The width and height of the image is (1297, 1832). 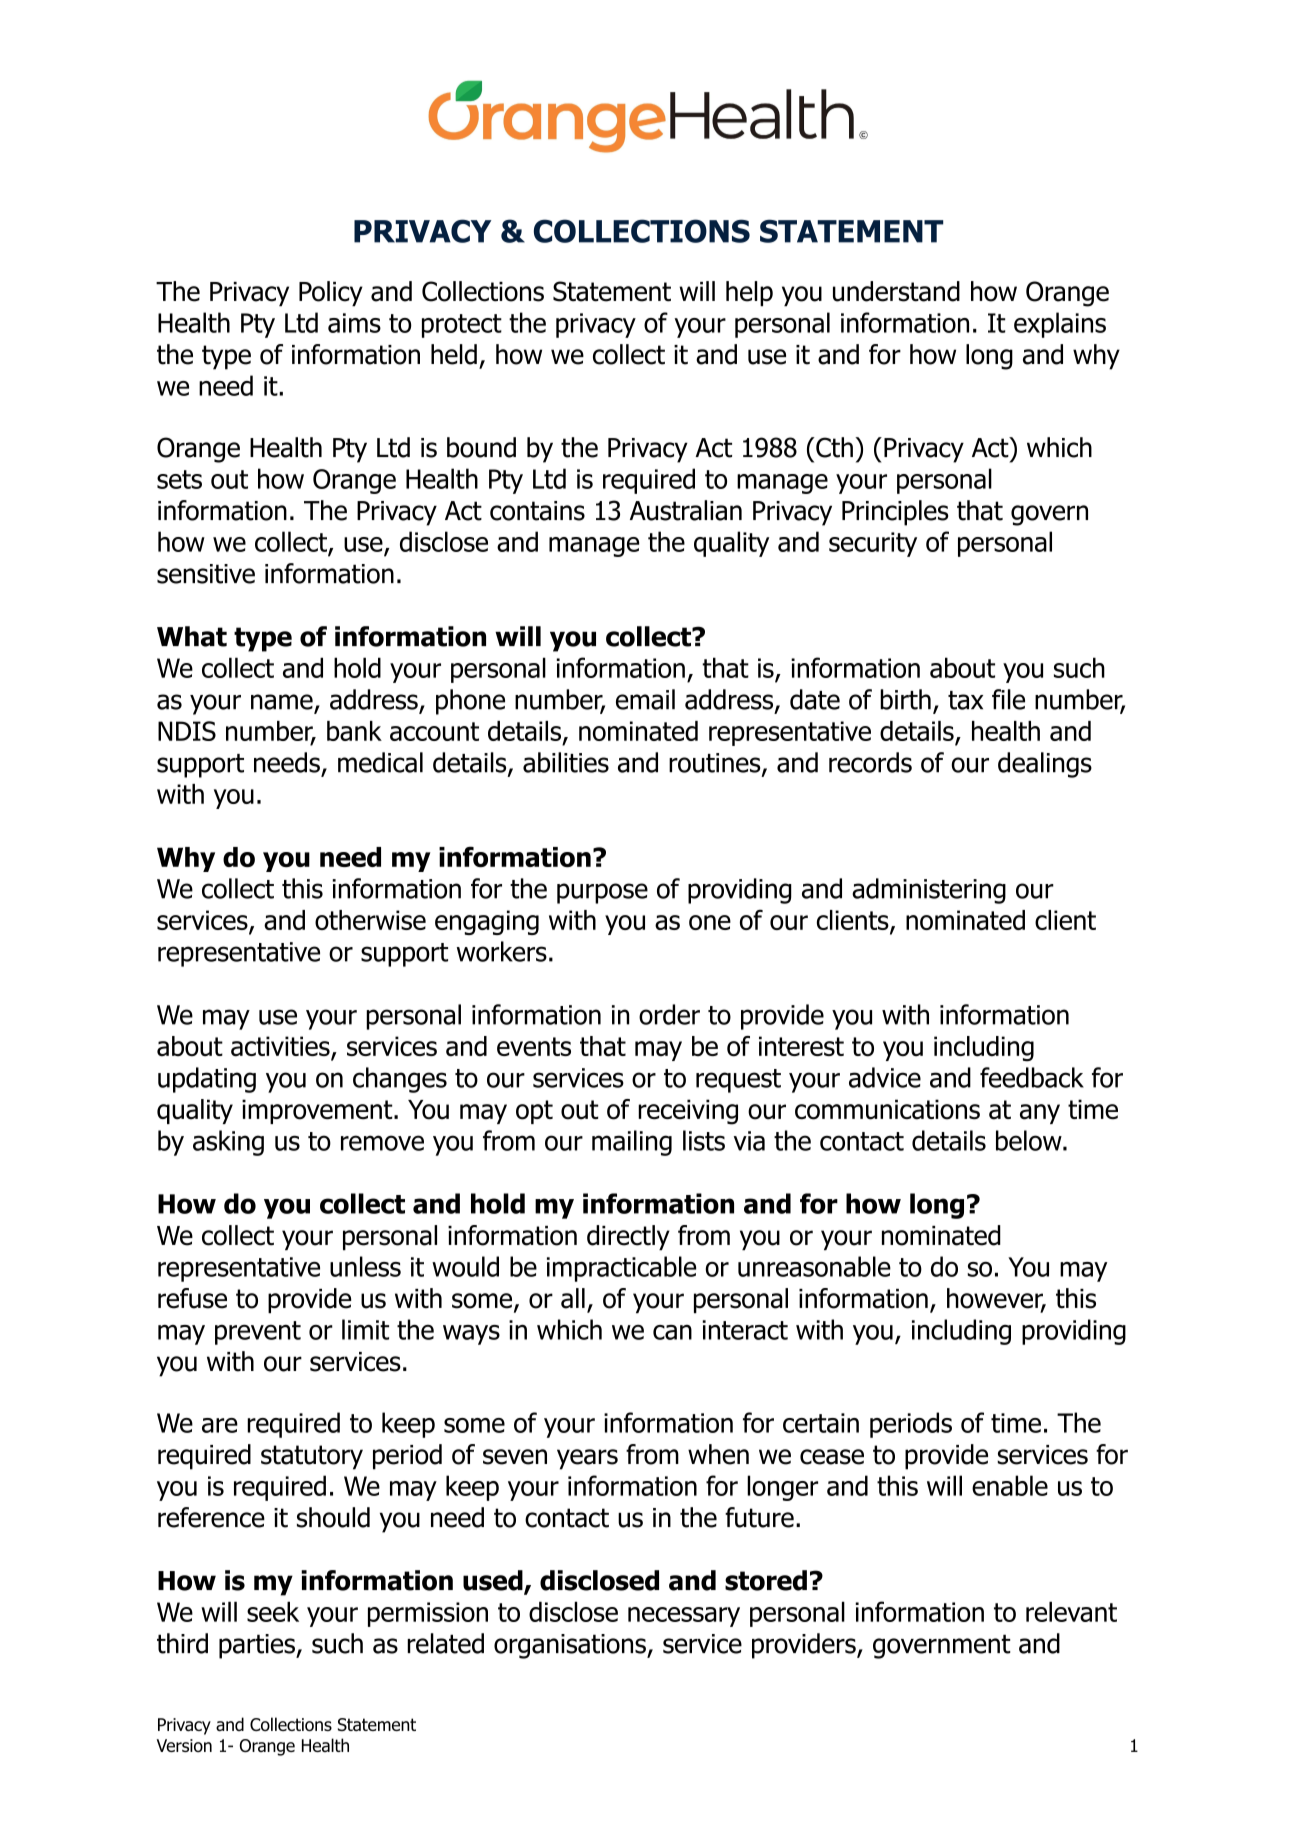 What do you see at coordinates (1071, 1611) in the image?
I see `relevant` at bounding box center [1071, 1611].
